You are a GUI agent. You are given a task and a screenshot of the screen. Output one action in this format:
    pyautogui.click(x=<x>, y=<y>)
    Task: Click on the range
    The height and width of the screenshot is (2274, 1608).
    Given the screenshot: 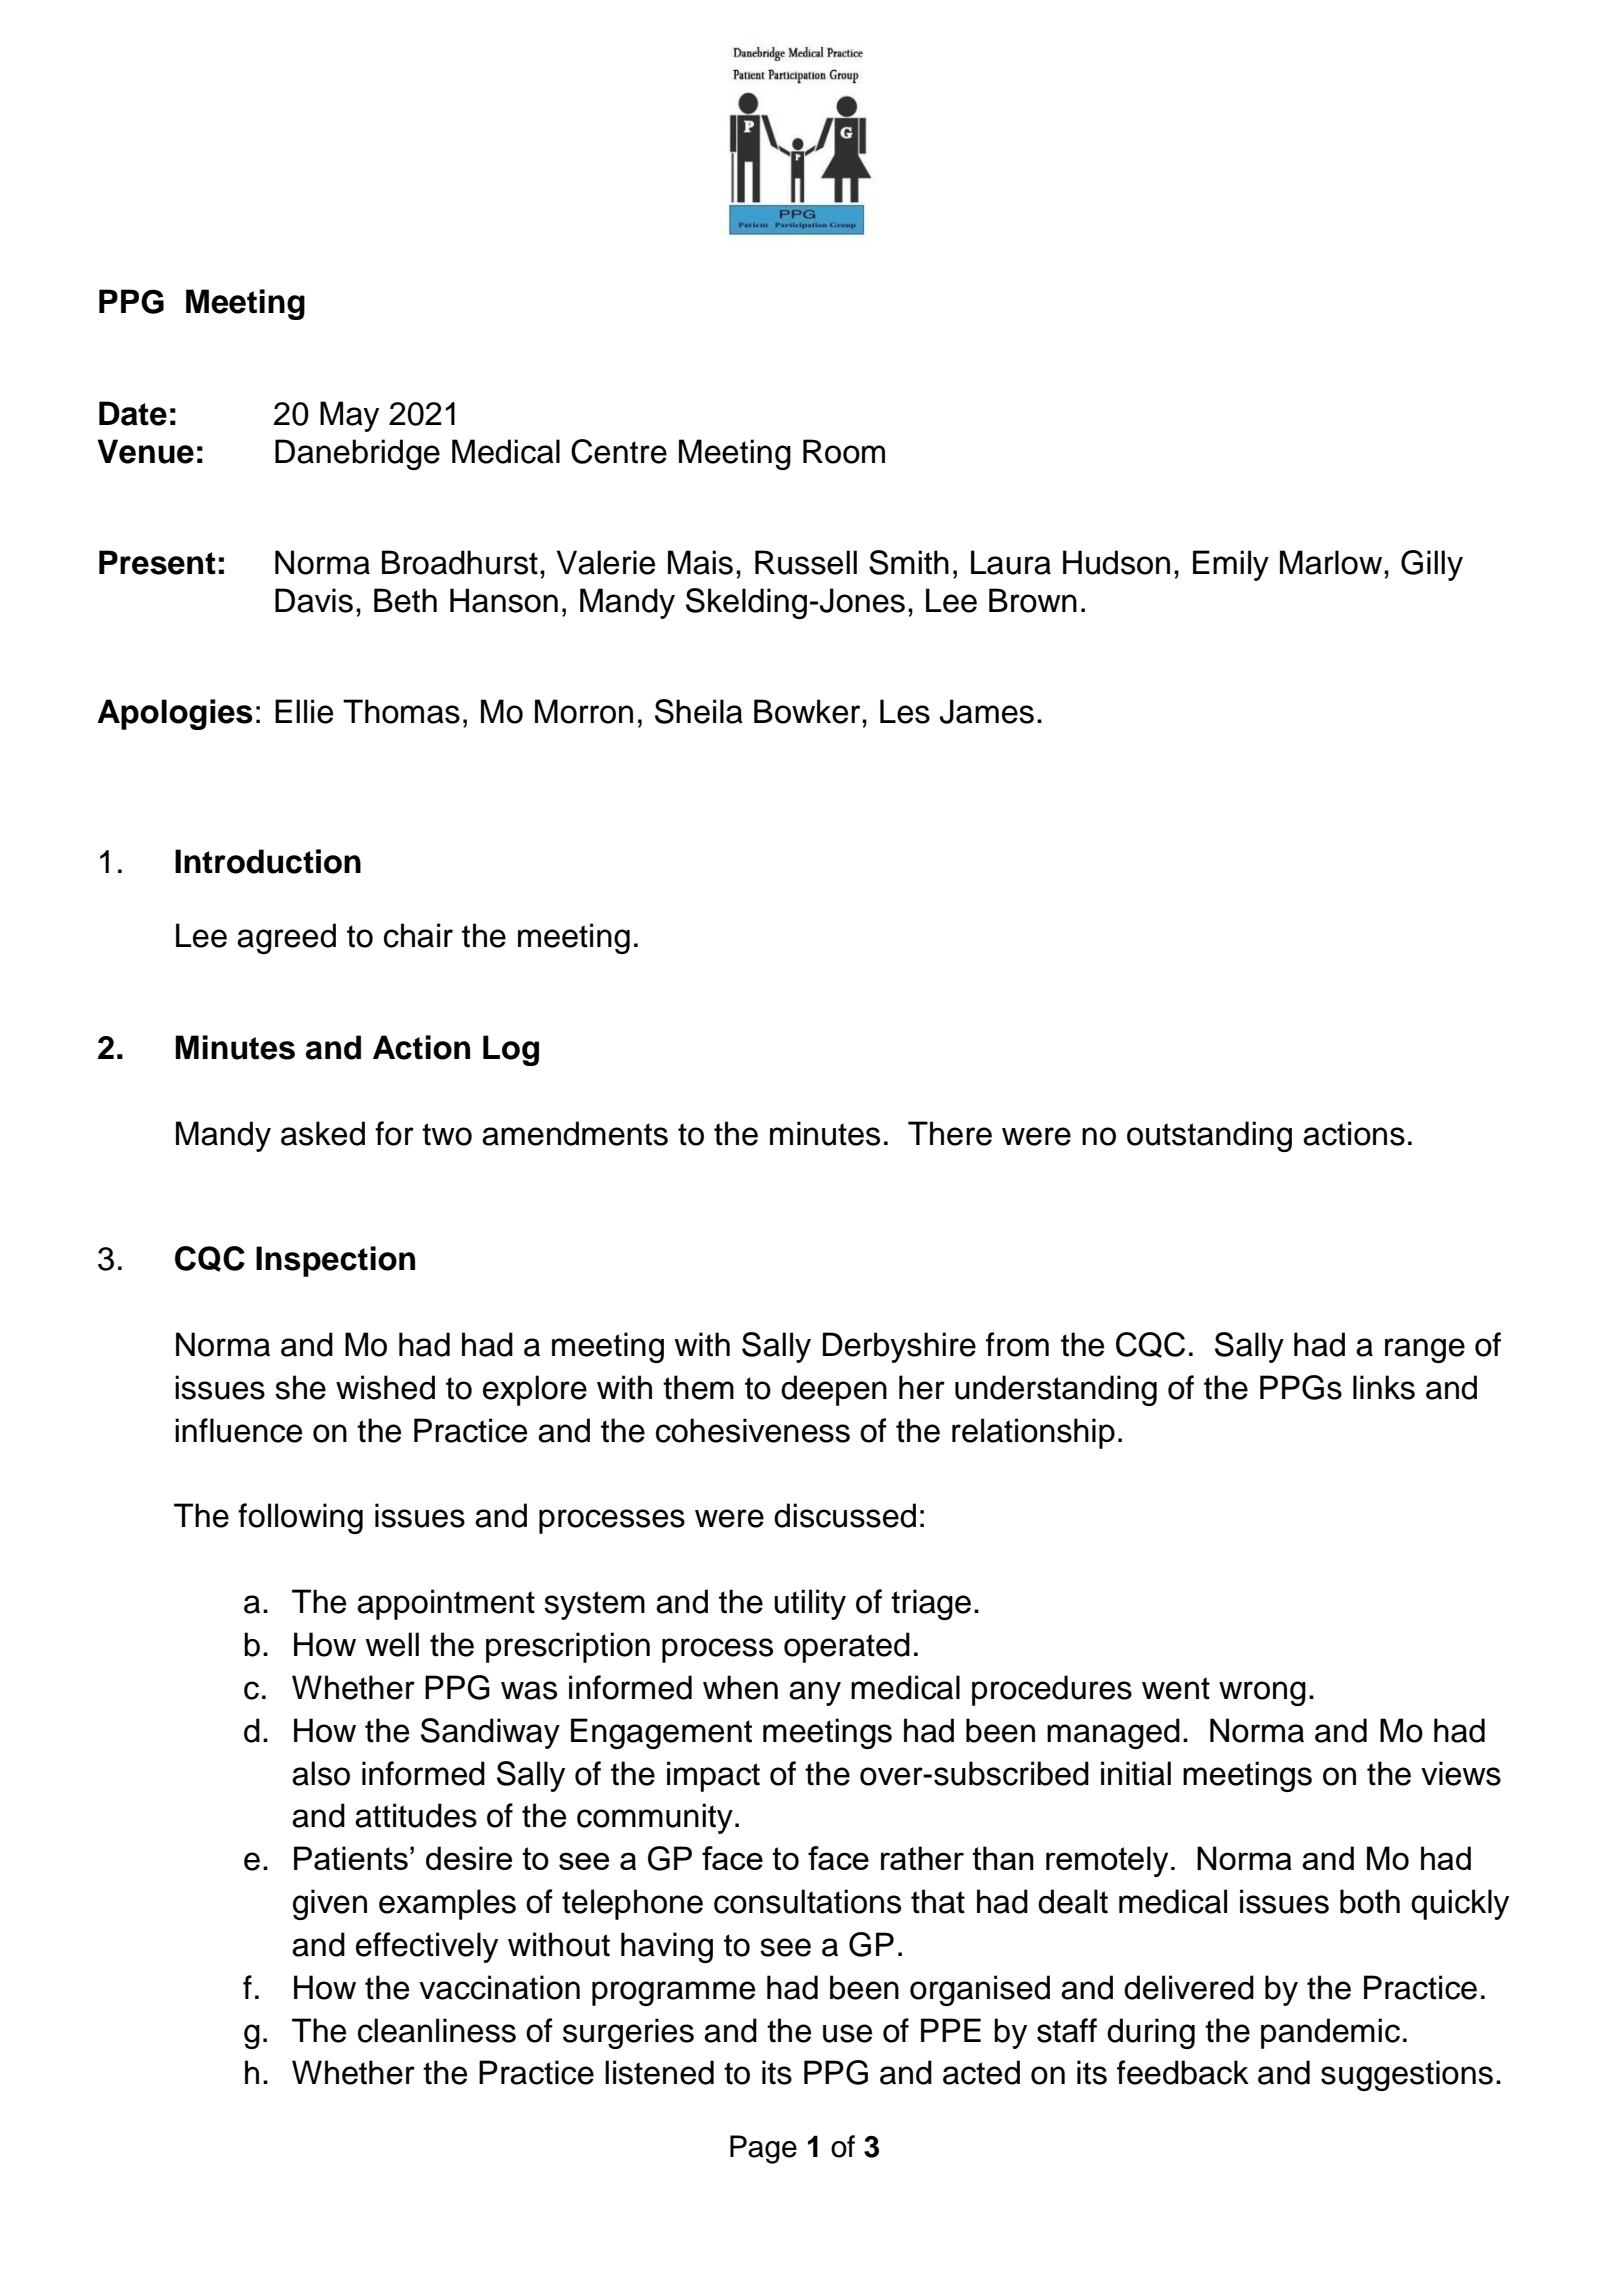 What is the action you would take?
    pyautogui.click(x=1425, y=1350)
